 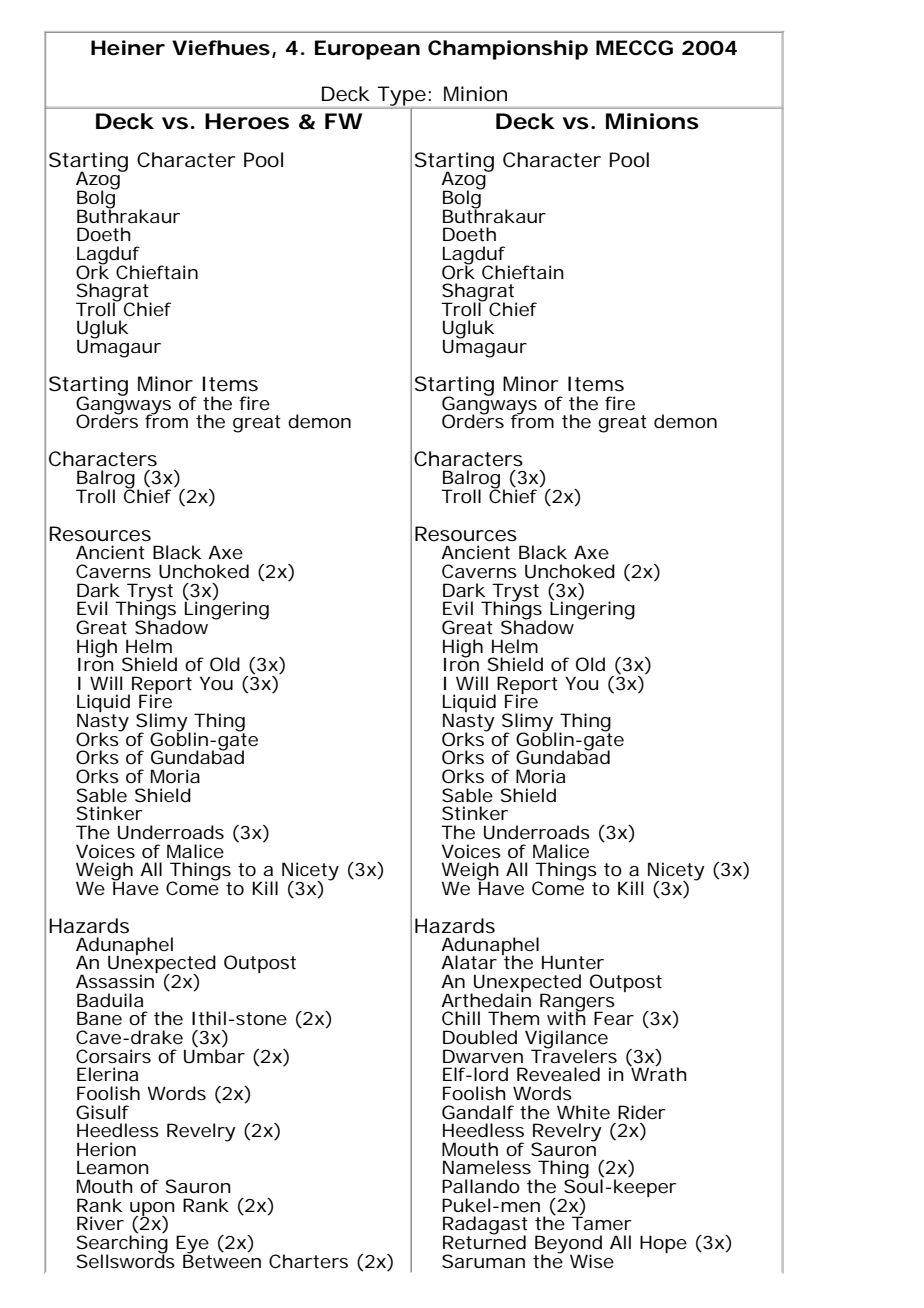 I want to click on Assassin, so click(x=116, y=980).
